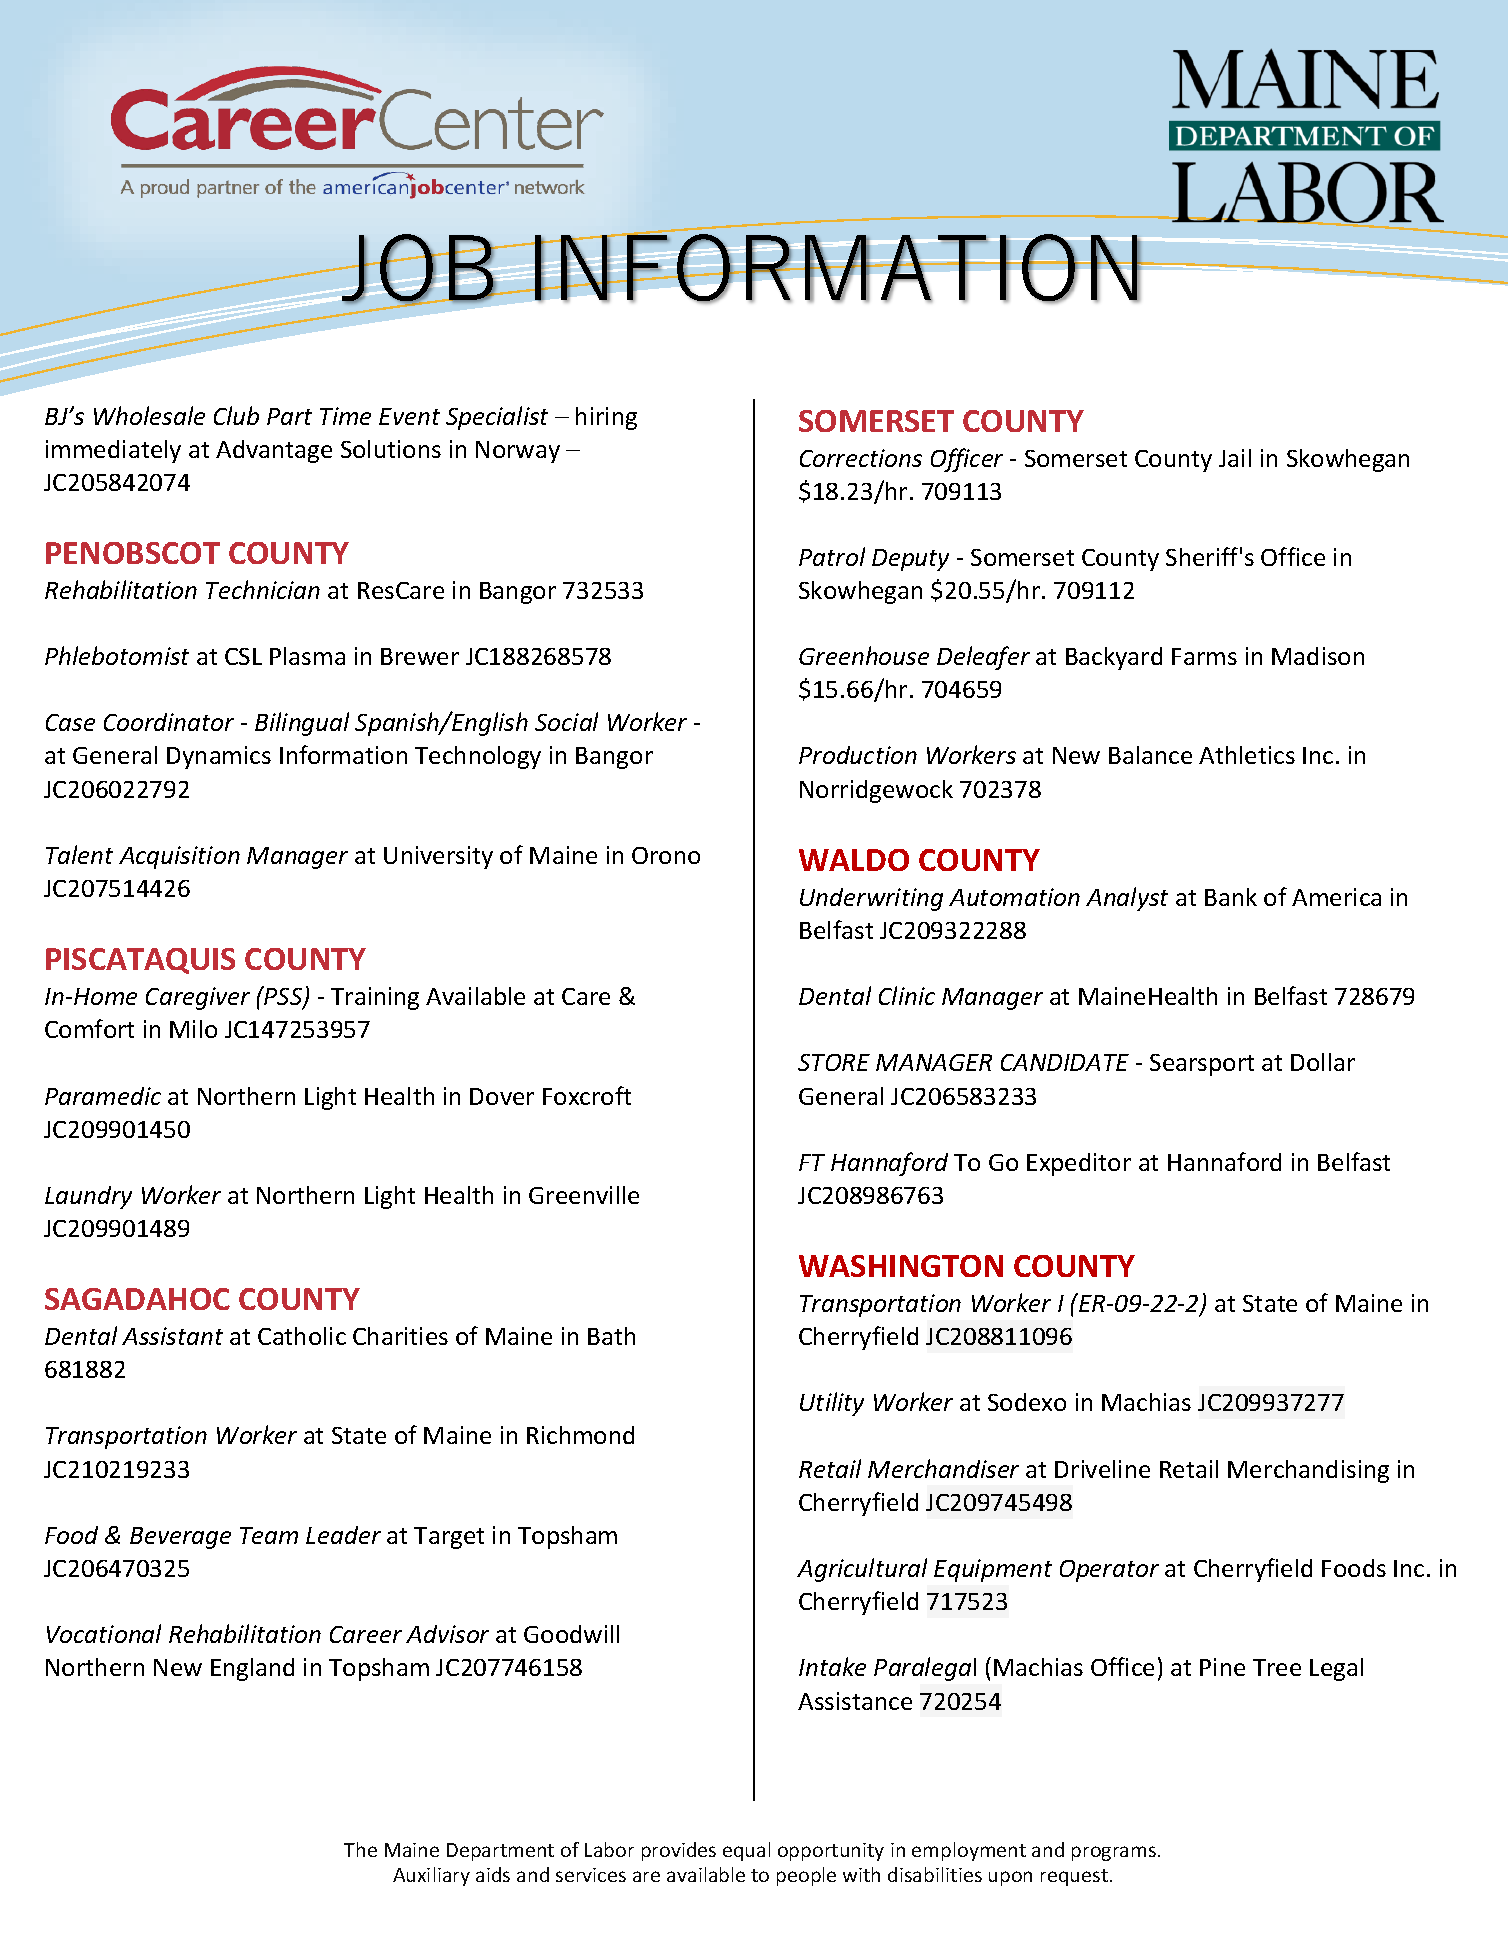 This image has height=1952, width=1508. Describe the element at coordinates (1102, 1469) in the image. I see `Driveline` at that location.
